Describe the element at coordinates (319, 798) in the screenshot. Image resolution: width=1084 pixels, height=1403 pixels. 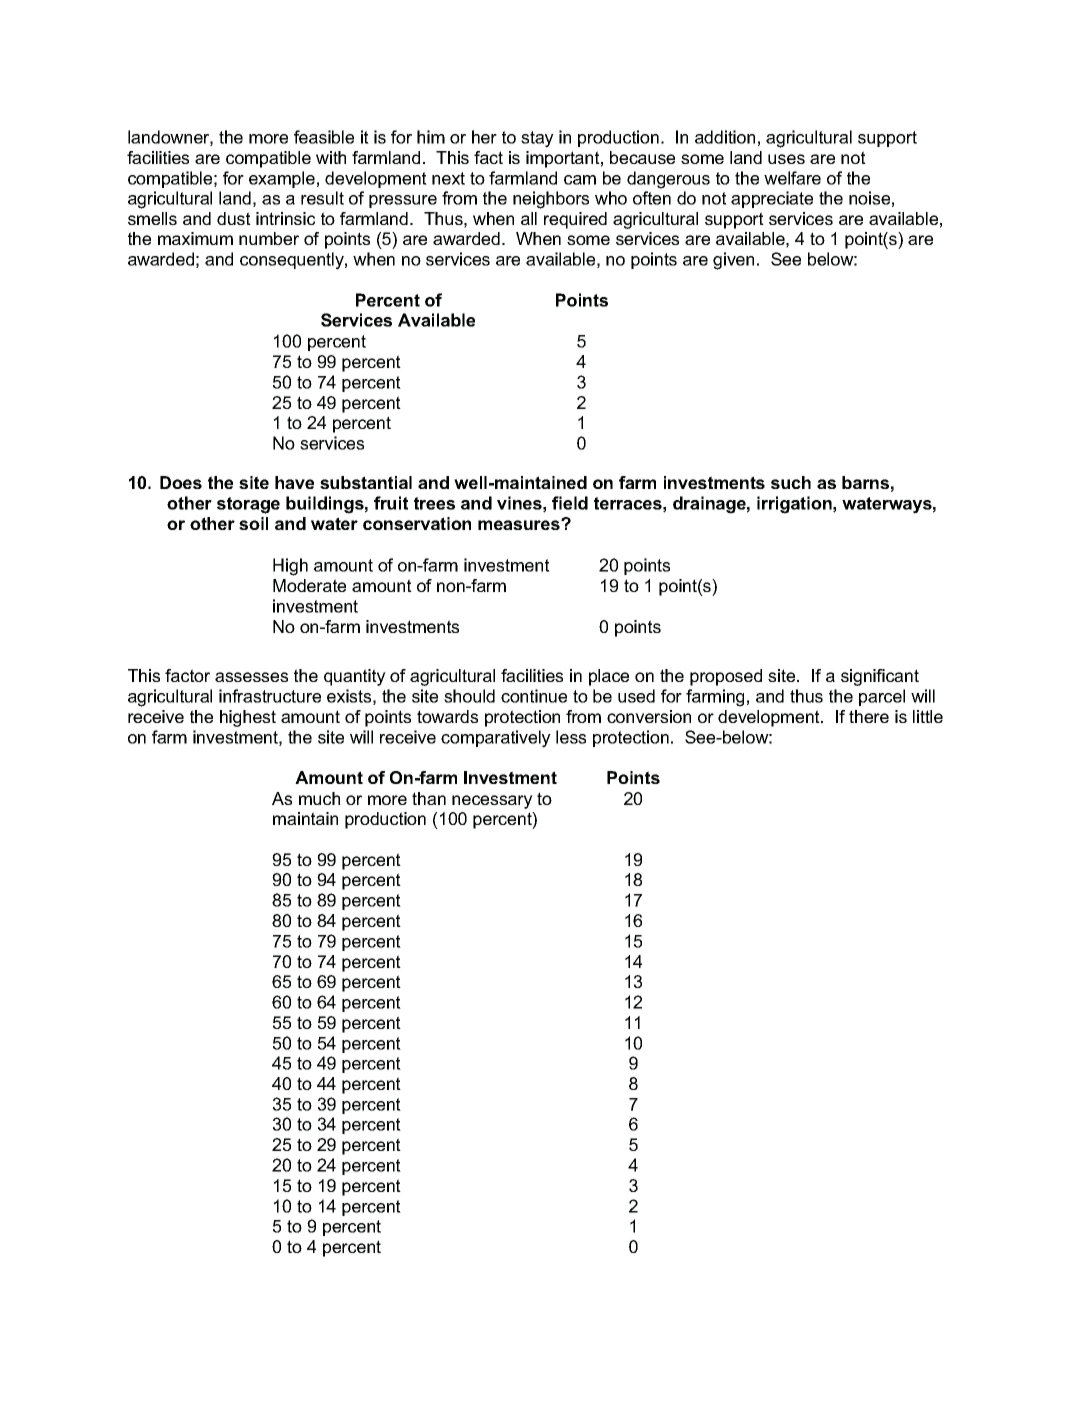
I see `much` at that location.
